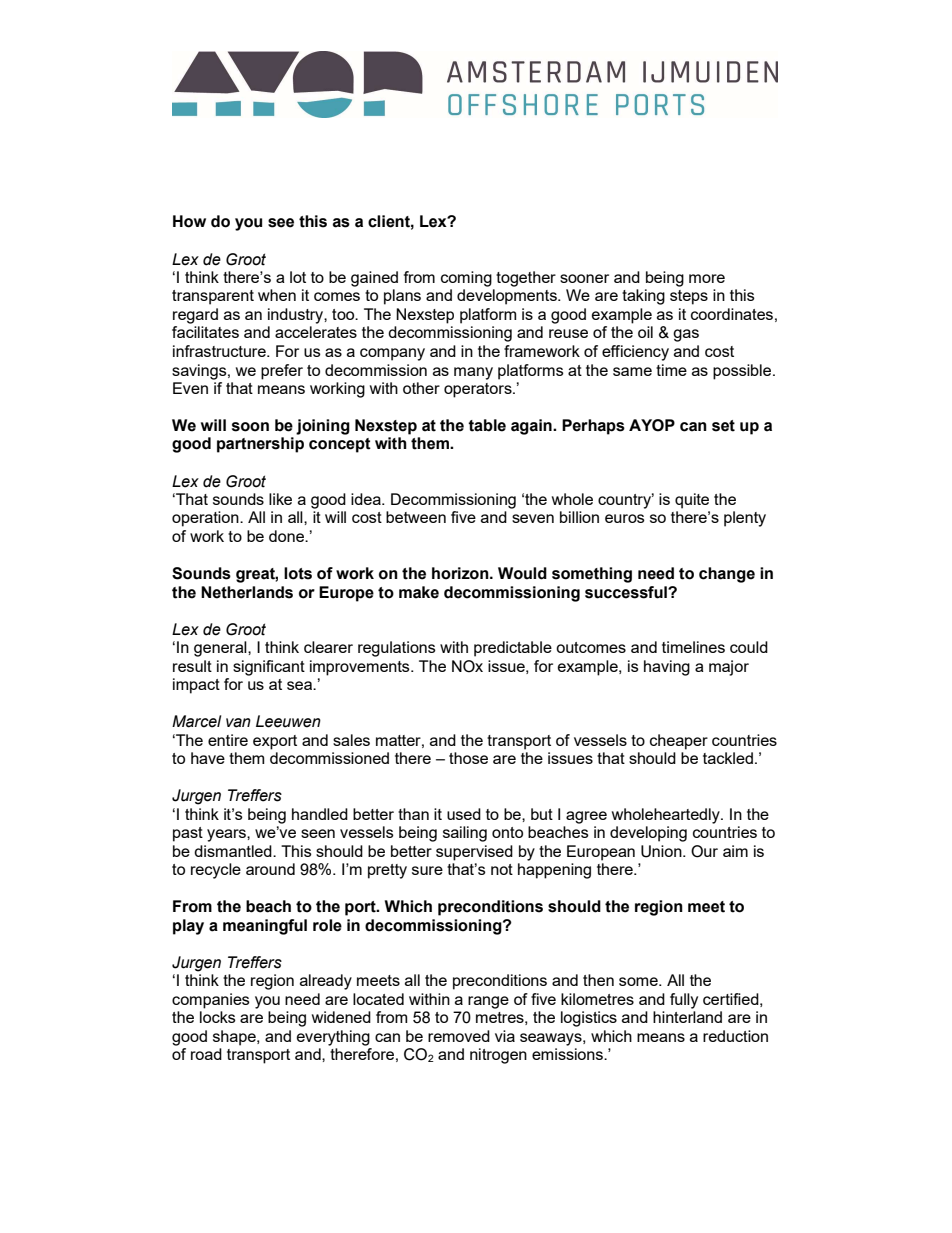 The height and width of the screenshot is (1233, 952). What do you see at coordinates (397, 649) in the screenshot?
I see `regulations` at bounding box center [397, 649].
